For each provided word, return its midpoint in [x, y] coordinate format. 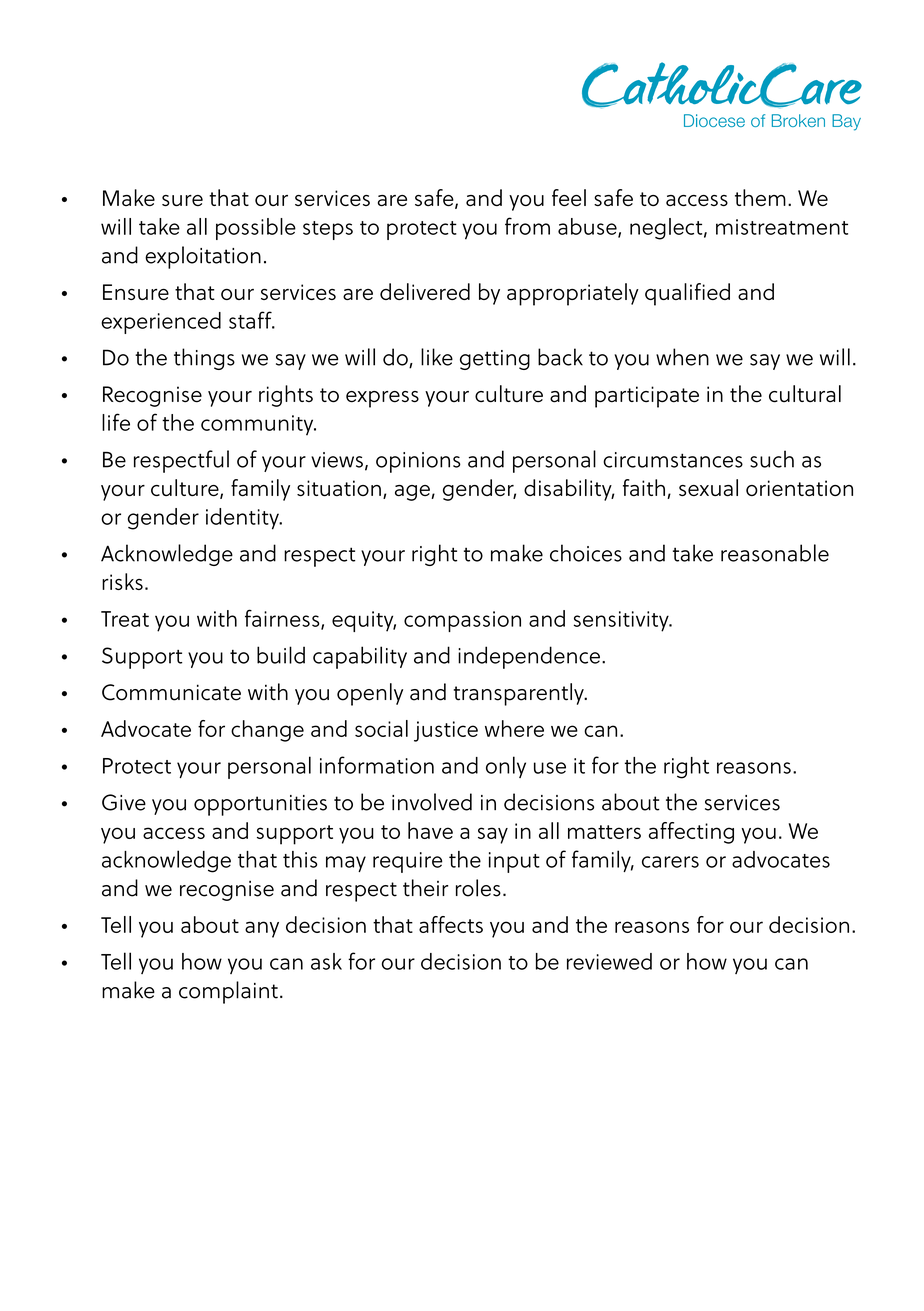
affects [451, 924]
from [527, 226]
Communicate [171, 692]
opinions [418, 462]
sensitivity [622, 621]
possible [256, 229]
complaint [228, 992]
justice [446, 731]
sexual [708, 487]
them [760, 197]
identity [243, 519]
